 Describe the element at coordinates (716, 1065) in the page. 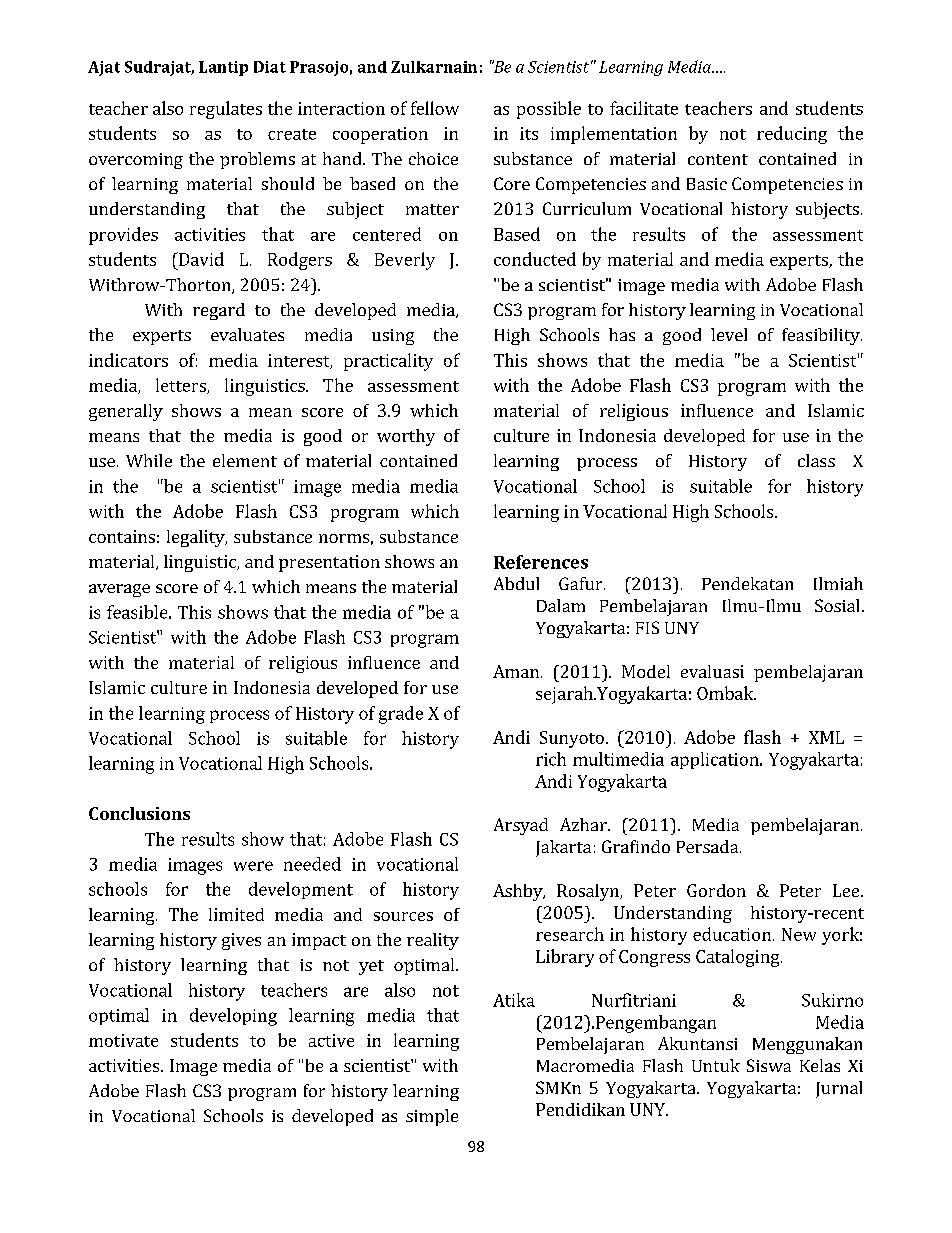

I see `Untuk` at that location.
